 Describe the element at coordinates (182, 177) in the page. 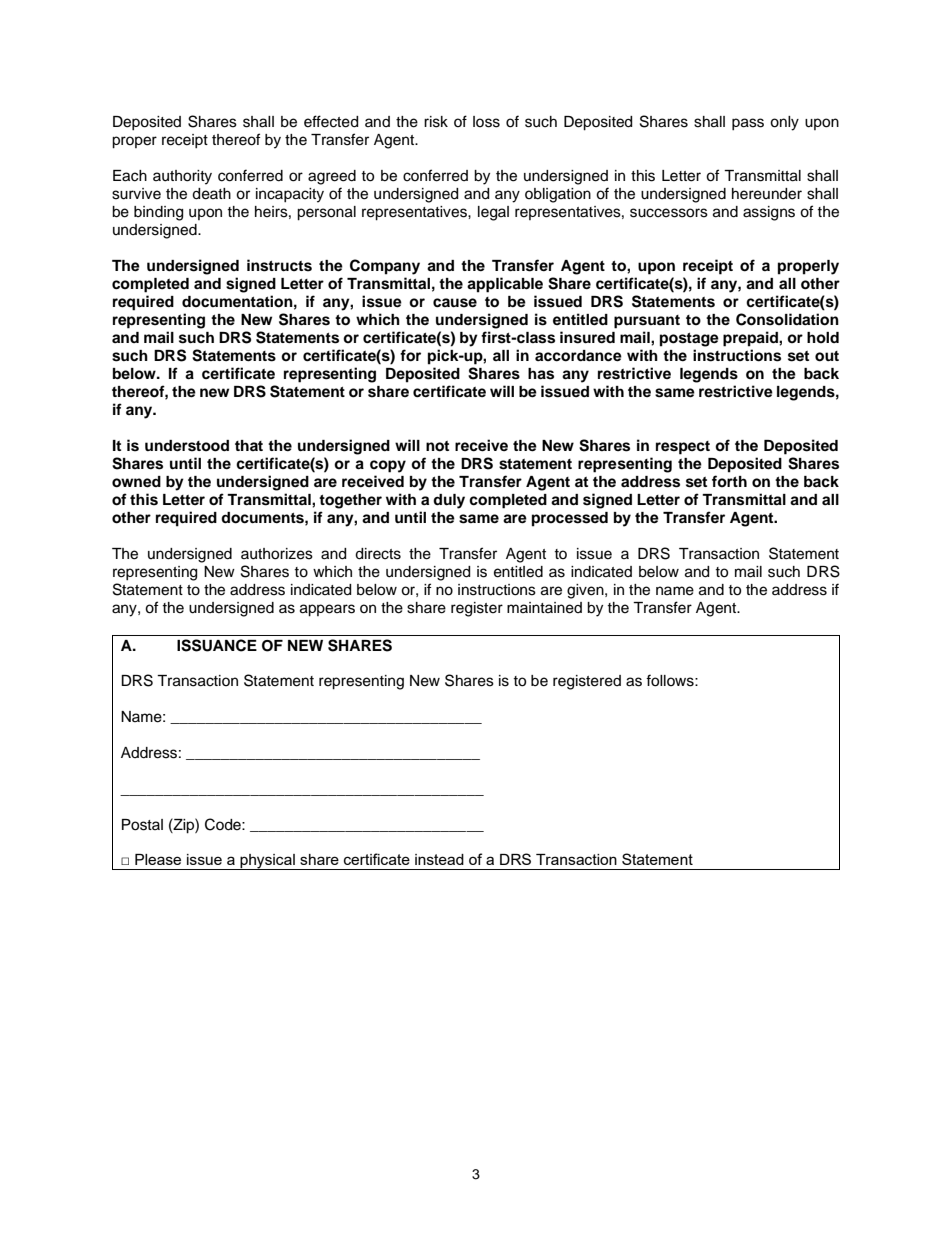

I see `authority` at that location.
